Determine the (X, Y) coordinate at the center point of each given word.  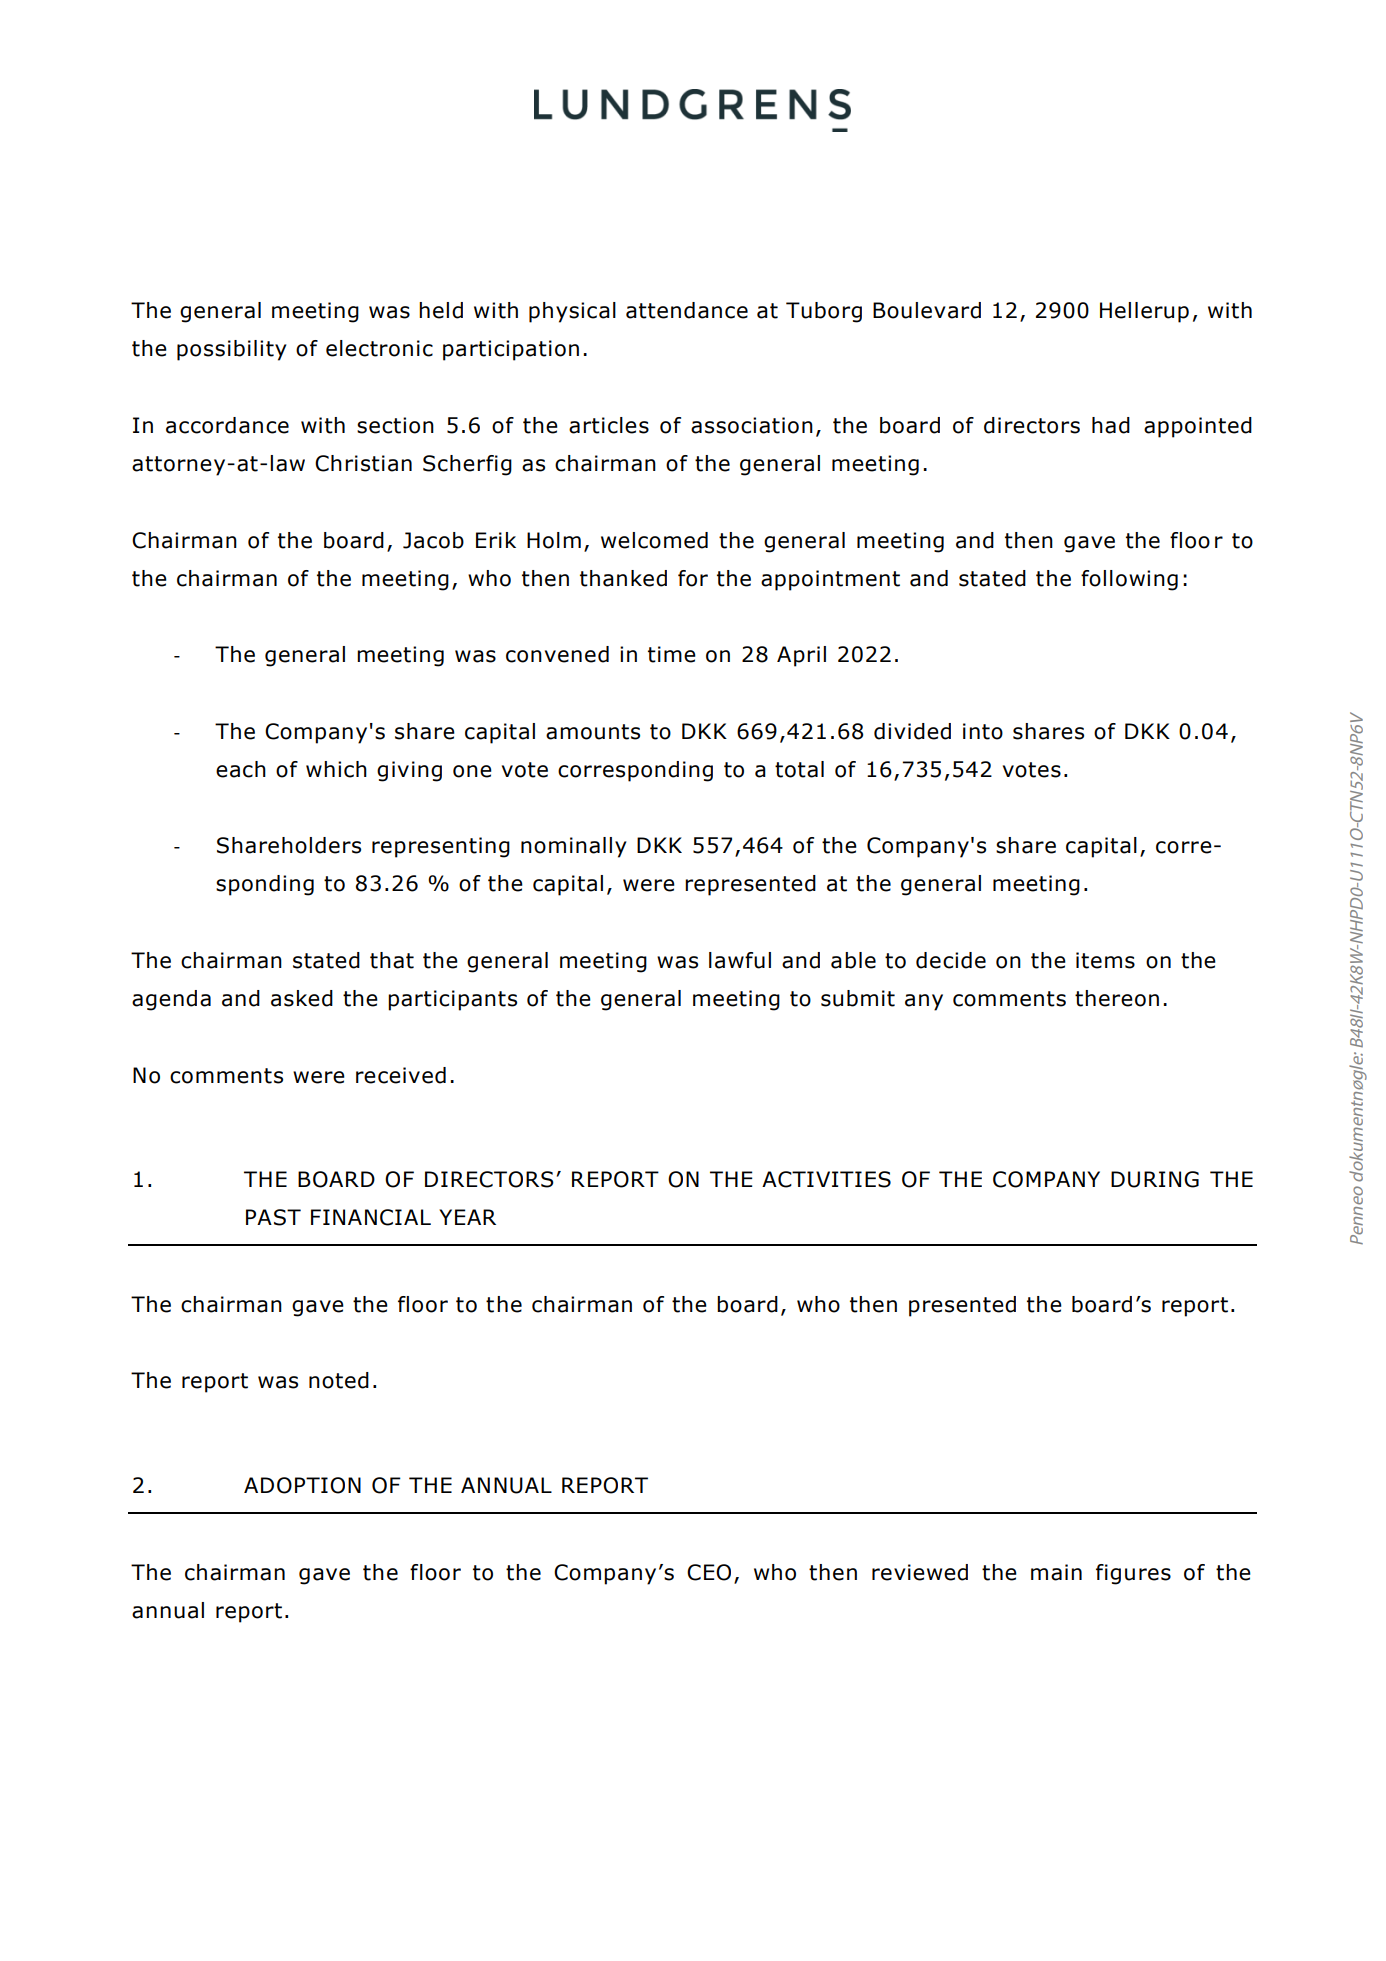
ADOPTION (302, 1485)
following (1129, 580)
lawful (740, 960)
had (1111, 425)
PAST (273, 1217)
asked (302, 998)
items (1105, 960)
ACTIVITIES (826, 1179)
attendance (687, 310)
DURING (1155, 1179)
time (672, 654)
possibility (232, 350)
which (336, 769)
